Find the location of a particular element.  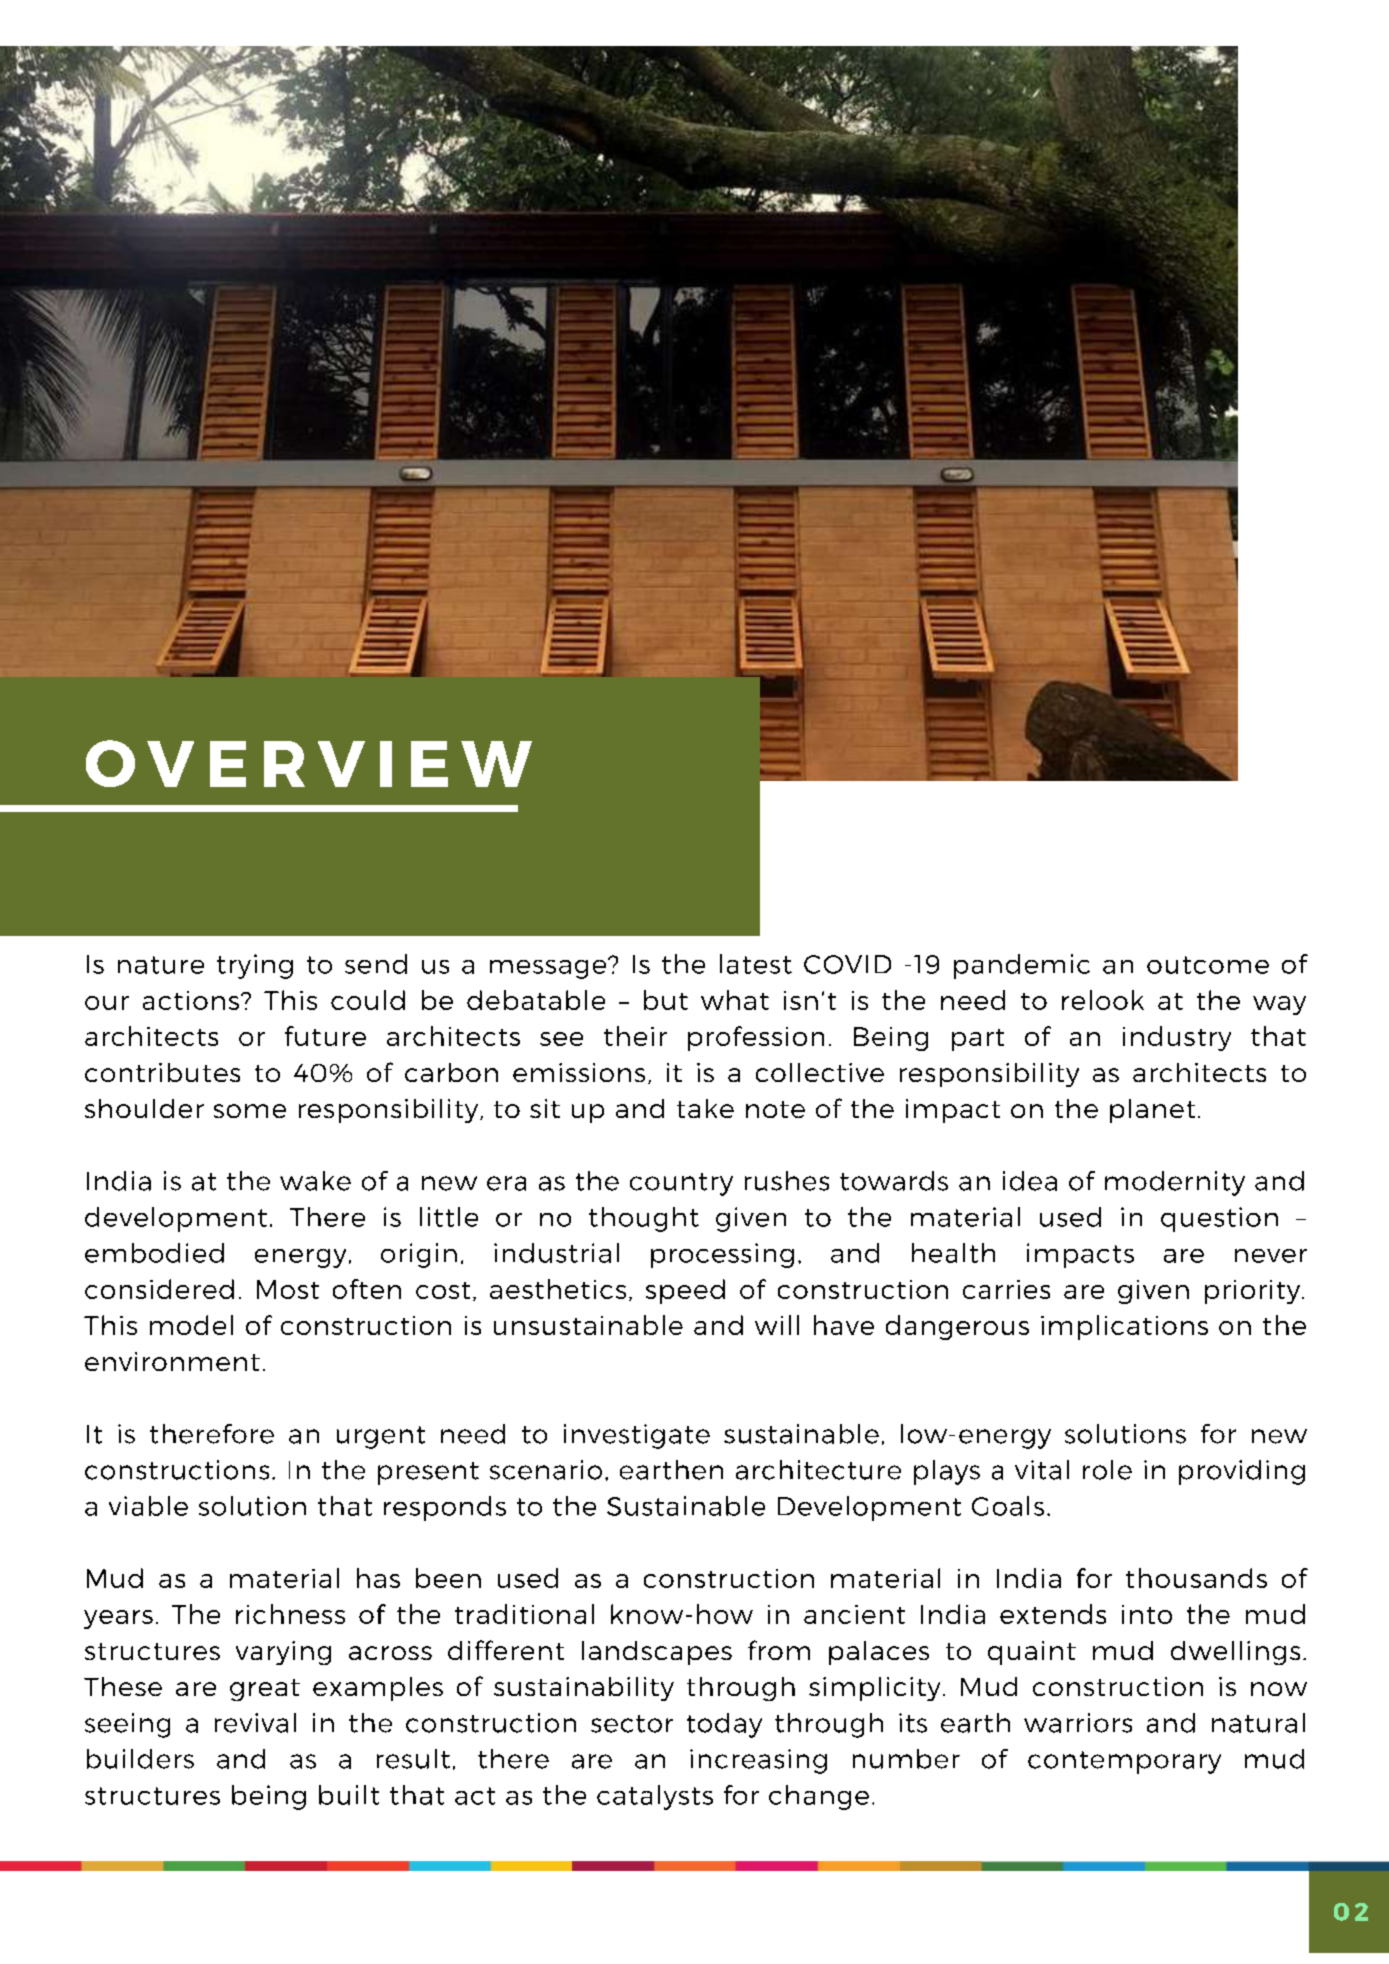

what is located at coordinates (735, 1000).
